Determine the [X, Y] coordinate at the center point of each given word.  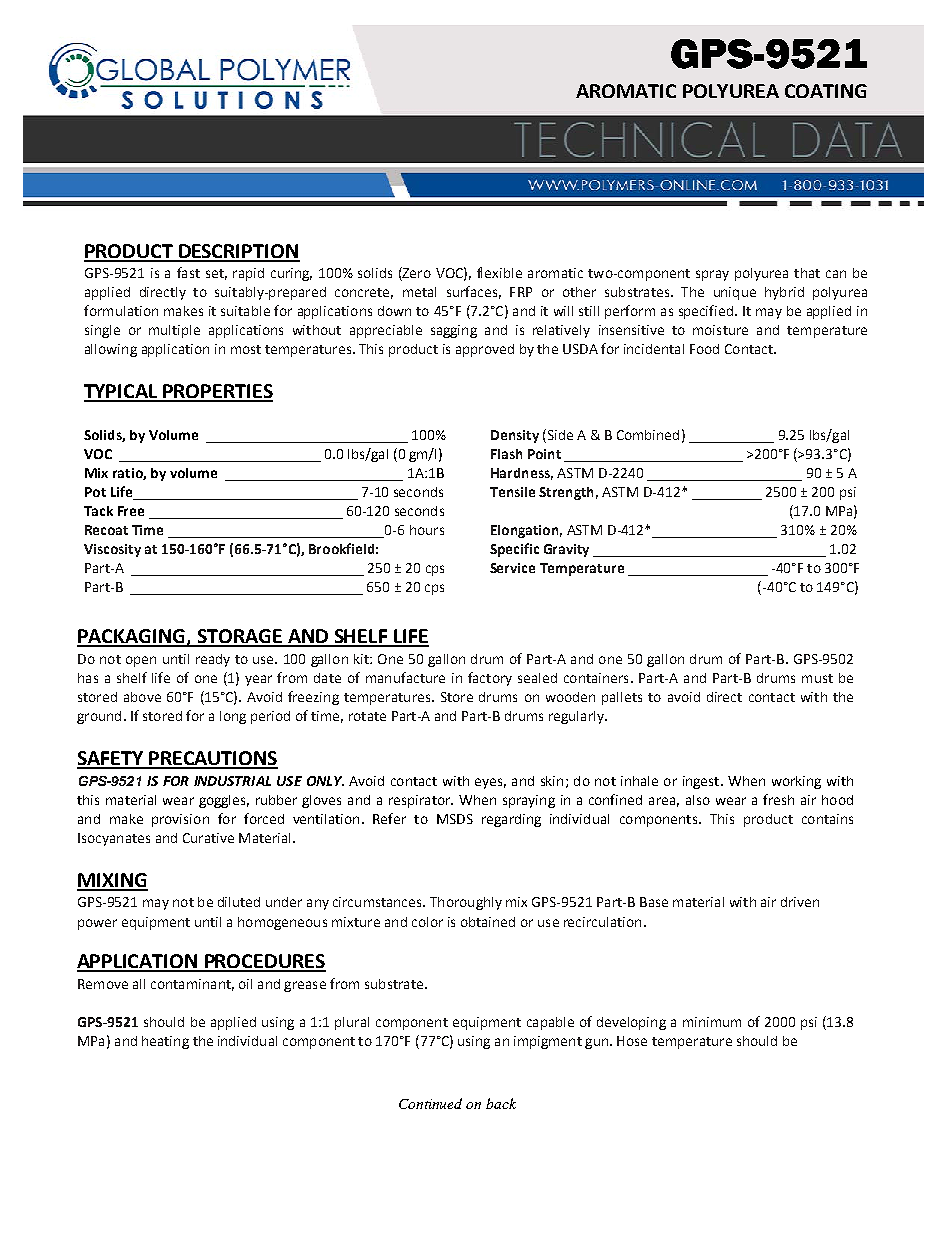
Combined [648, 435]
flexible [499, 272]
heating [165, 1042]
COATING [826, 91]
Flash [506, 454]
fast [188, 272]
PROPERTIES [217, 392]
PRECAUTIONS [212, 759]
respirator [421, 801]
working [796, 782]
